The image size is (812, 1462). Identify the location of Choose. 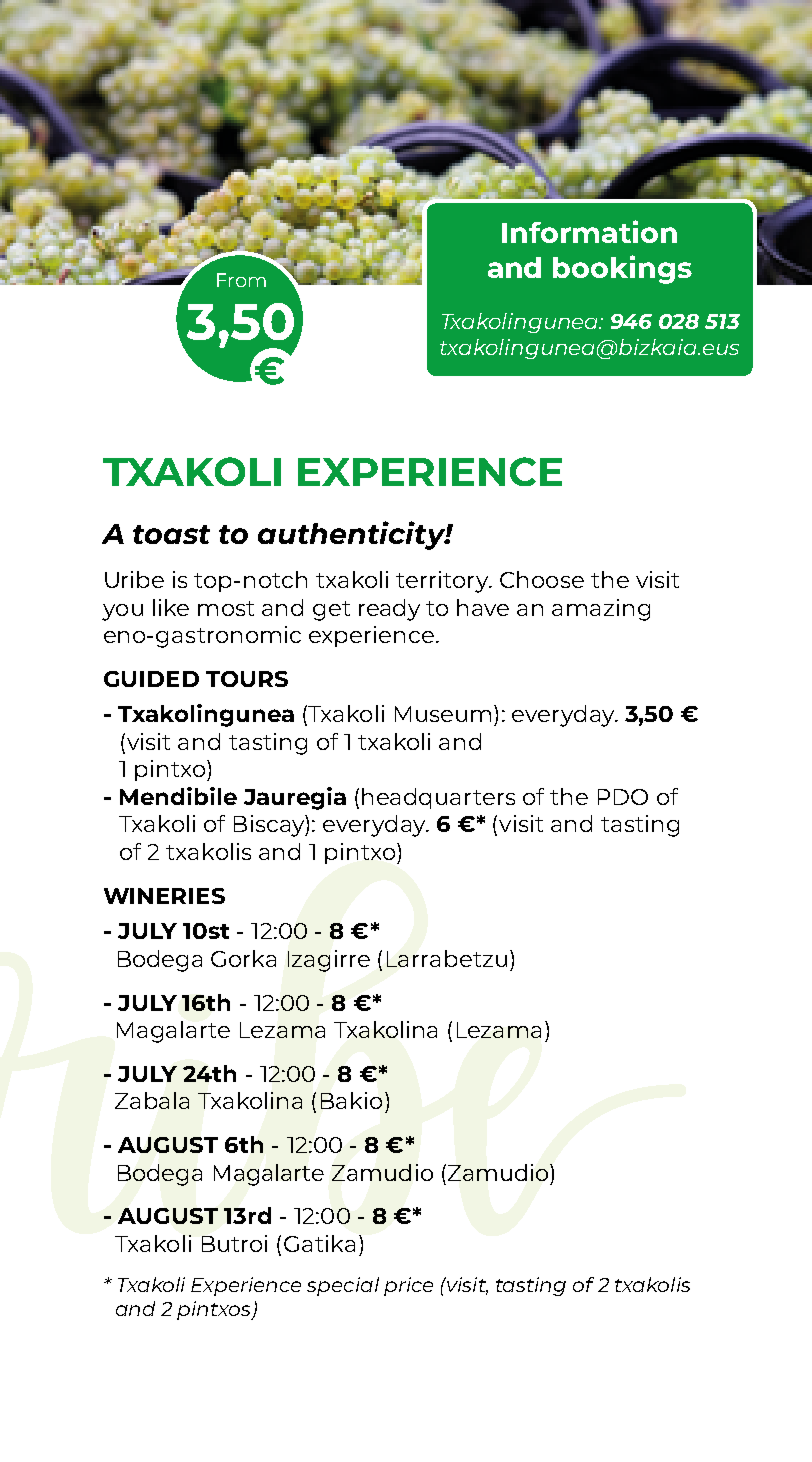
(542, 579).
